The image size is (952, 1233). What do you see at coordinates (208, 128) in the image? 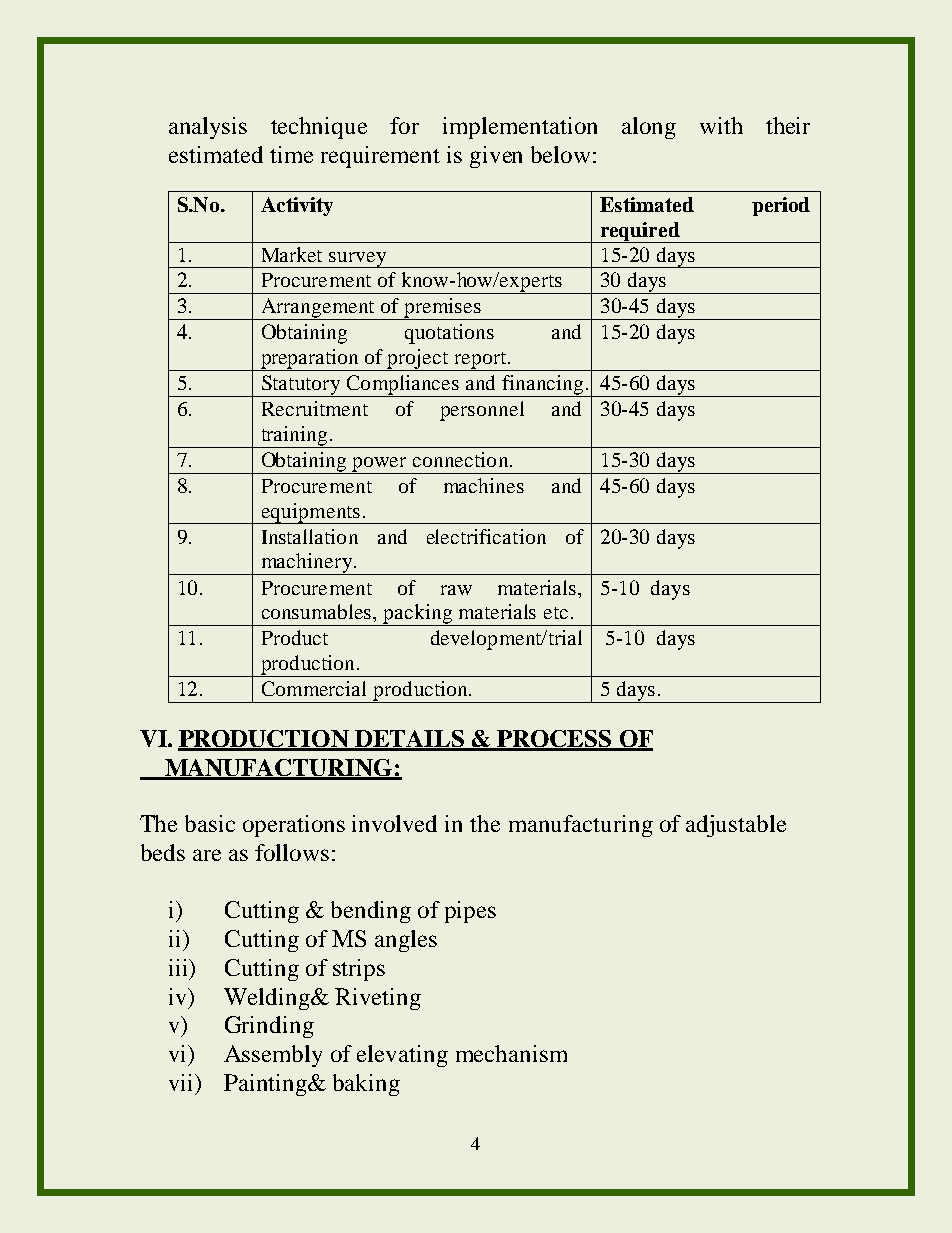
I see `analysis` at bounding box center [208, 128].
